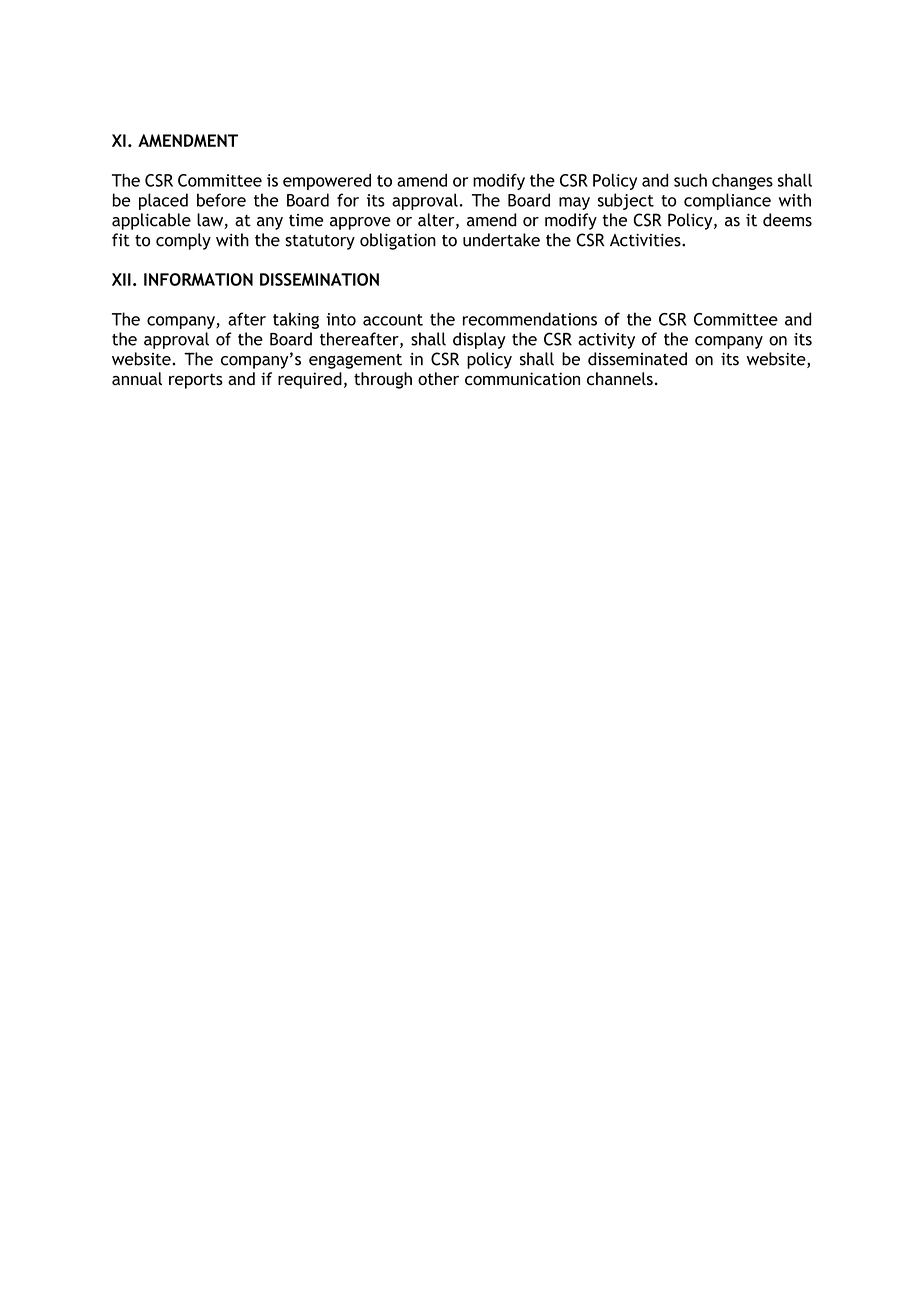 The height and width of the screenshot is (1308, 924). Describe the element at coordinates (221, 200) in the screenshot. I see `before` at that location.
